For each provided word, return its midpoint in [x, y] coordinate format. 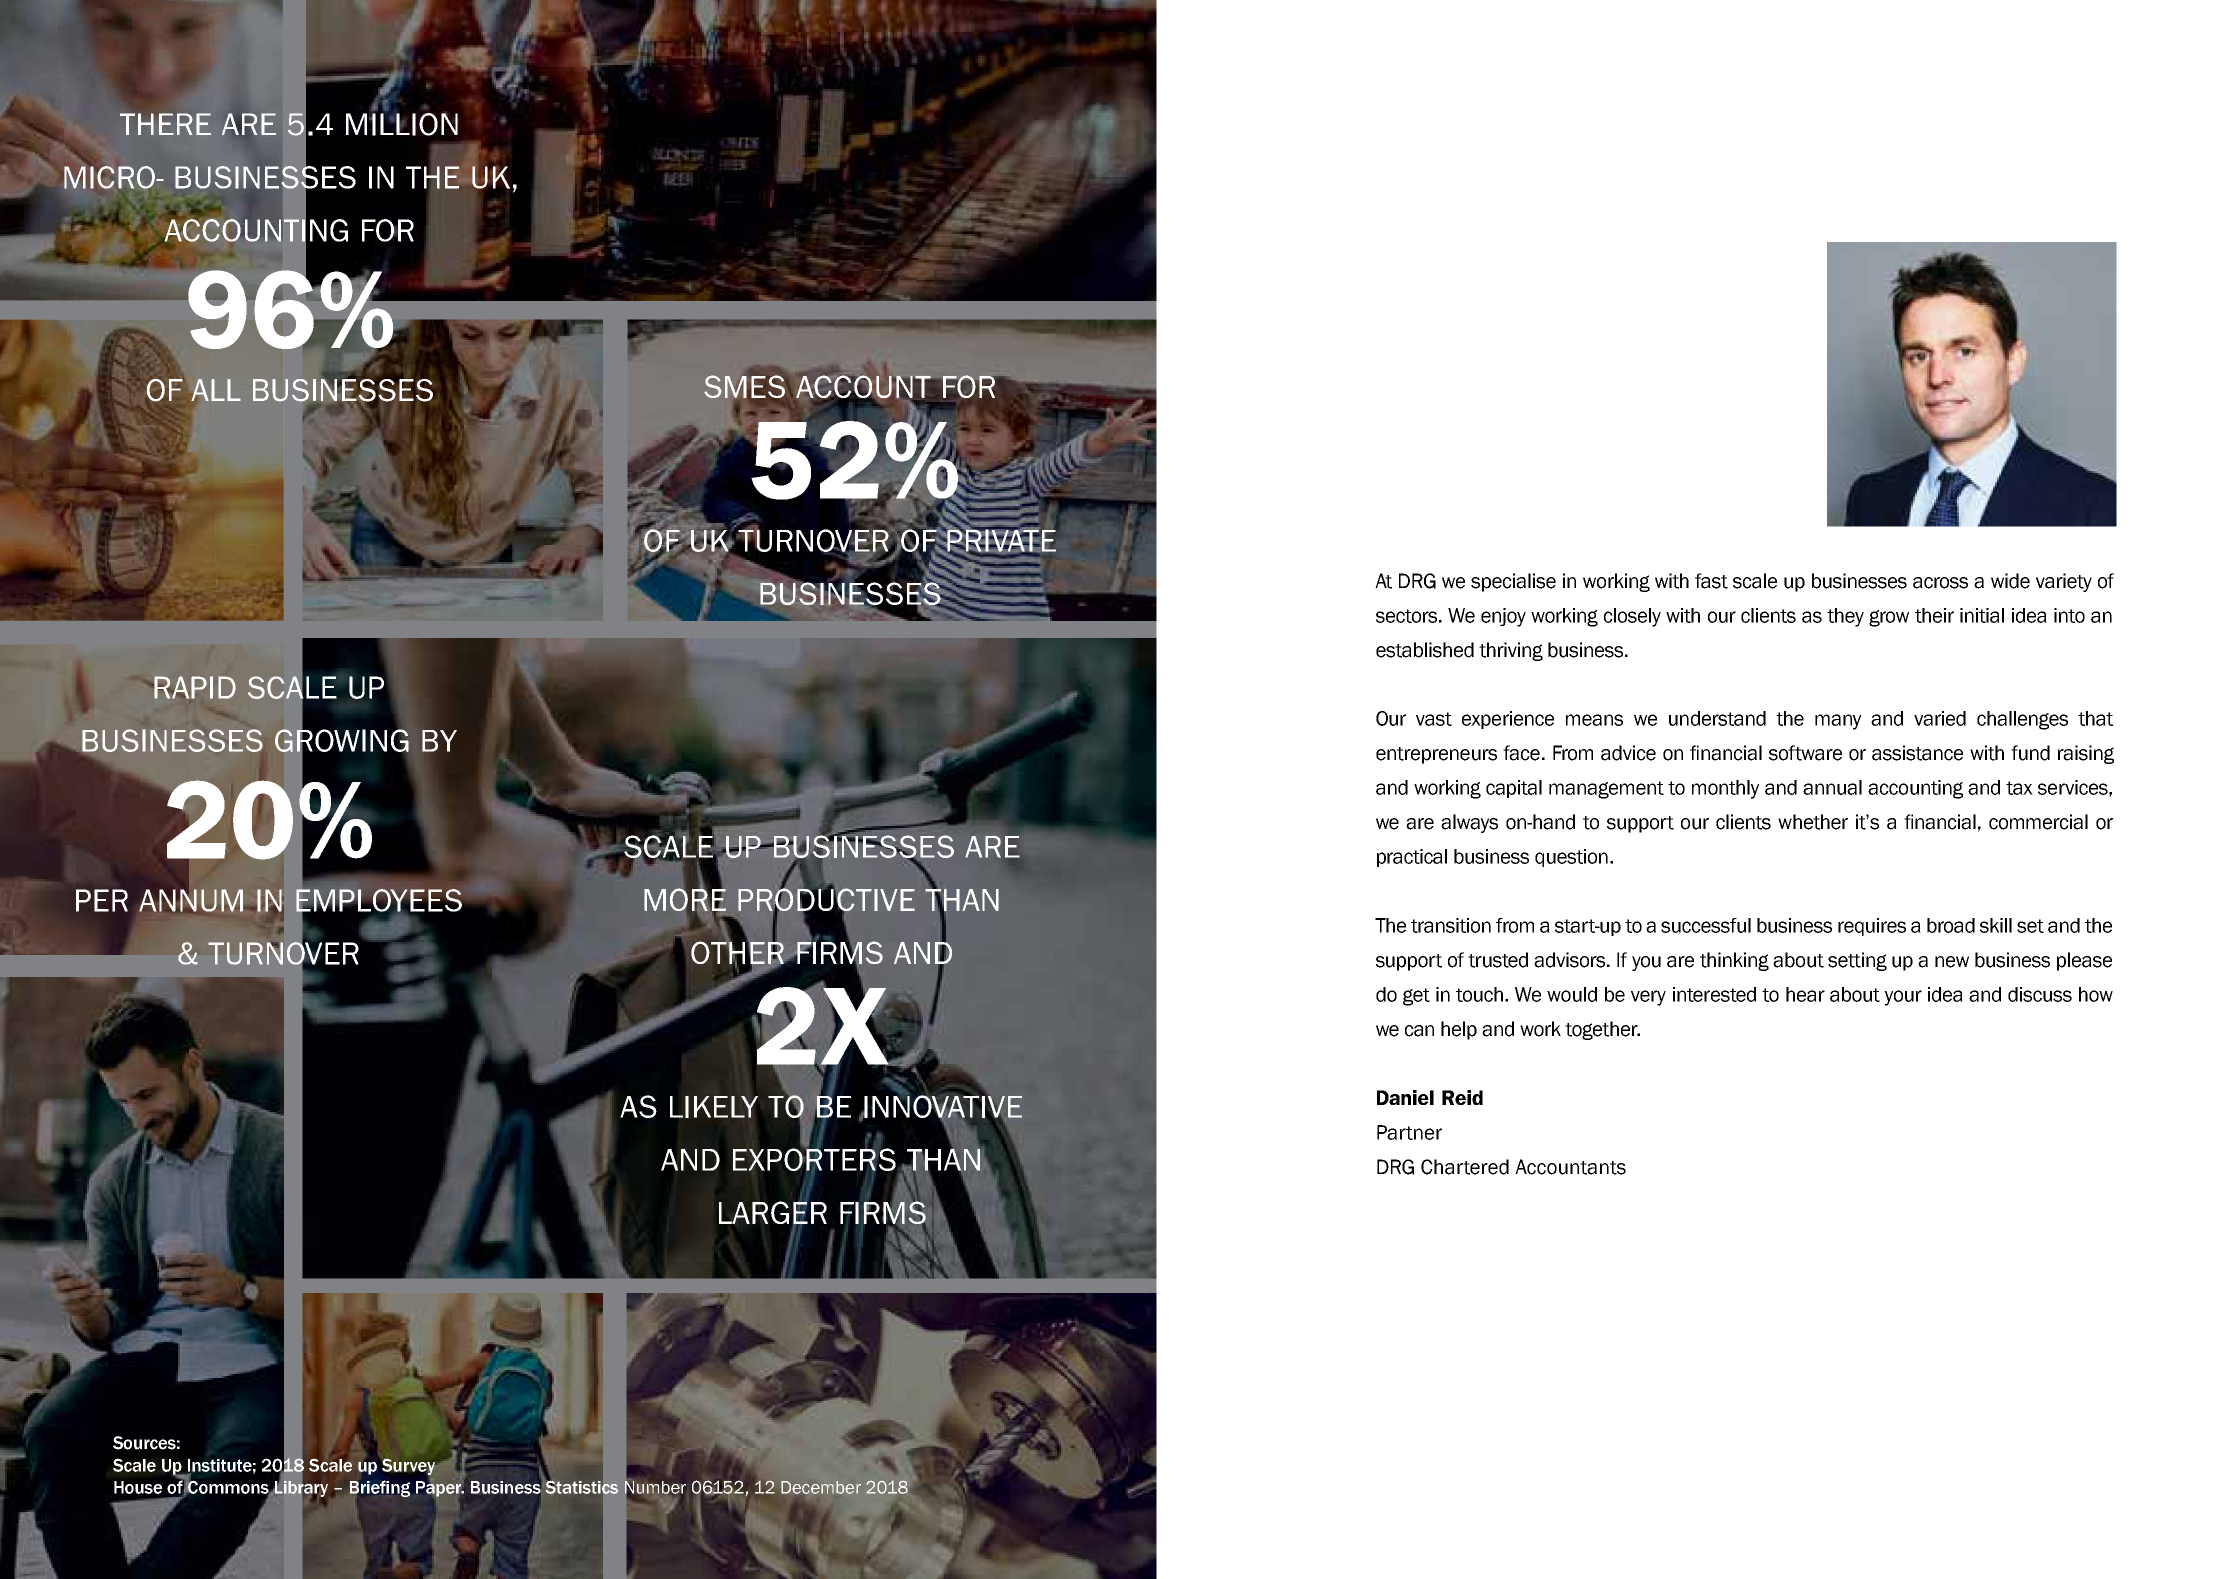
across [1940, 583]
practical [1412, 858]
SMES [744, 386]
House [138, 1487]
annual [1832, 787]
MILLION [402, 123]
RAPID [194, 687]
